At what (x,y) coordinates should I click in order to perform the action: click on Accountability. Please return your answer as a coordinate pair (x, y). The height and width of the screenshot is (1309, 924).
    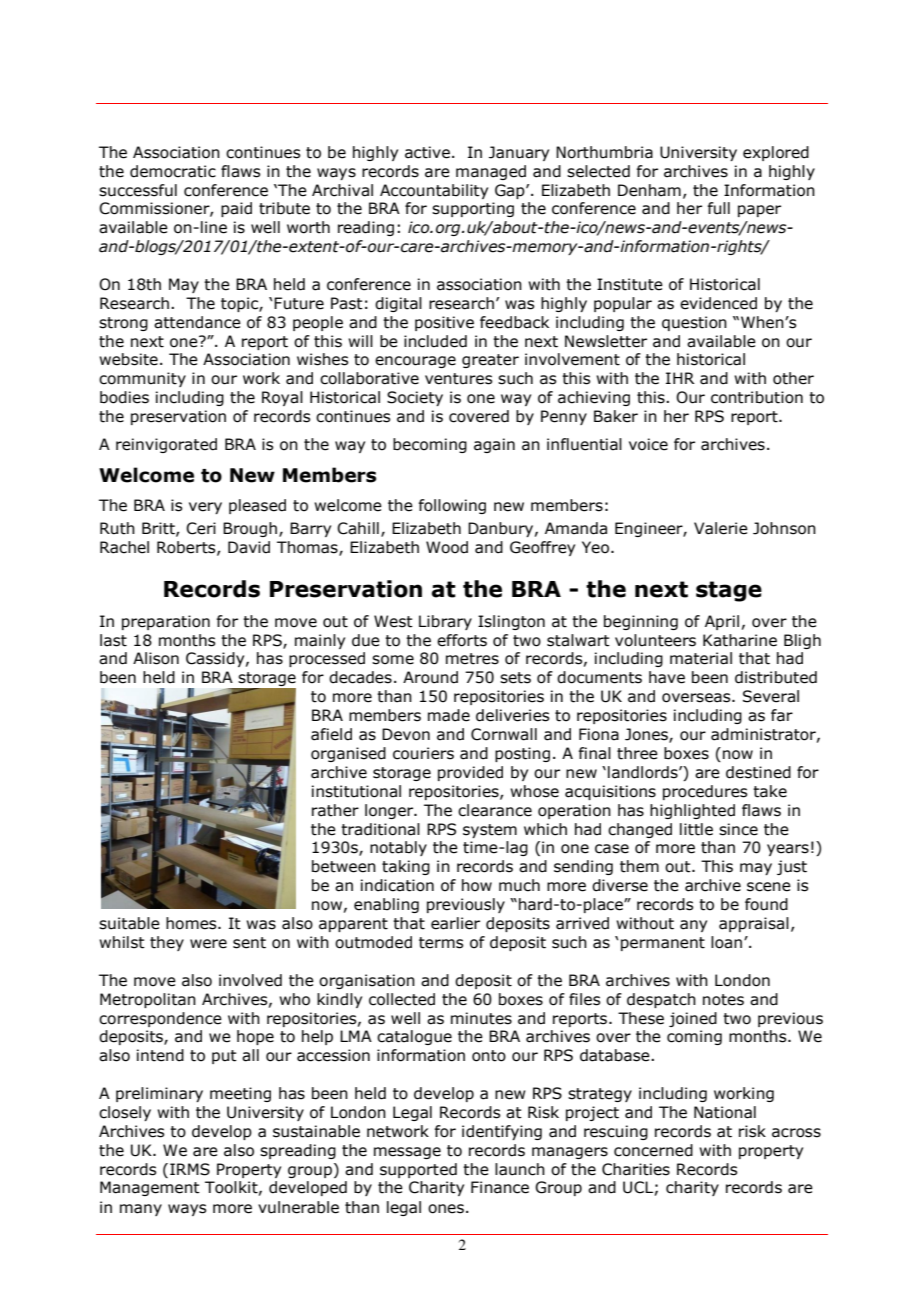
    Looking at the image, I should click on (434, 191).
